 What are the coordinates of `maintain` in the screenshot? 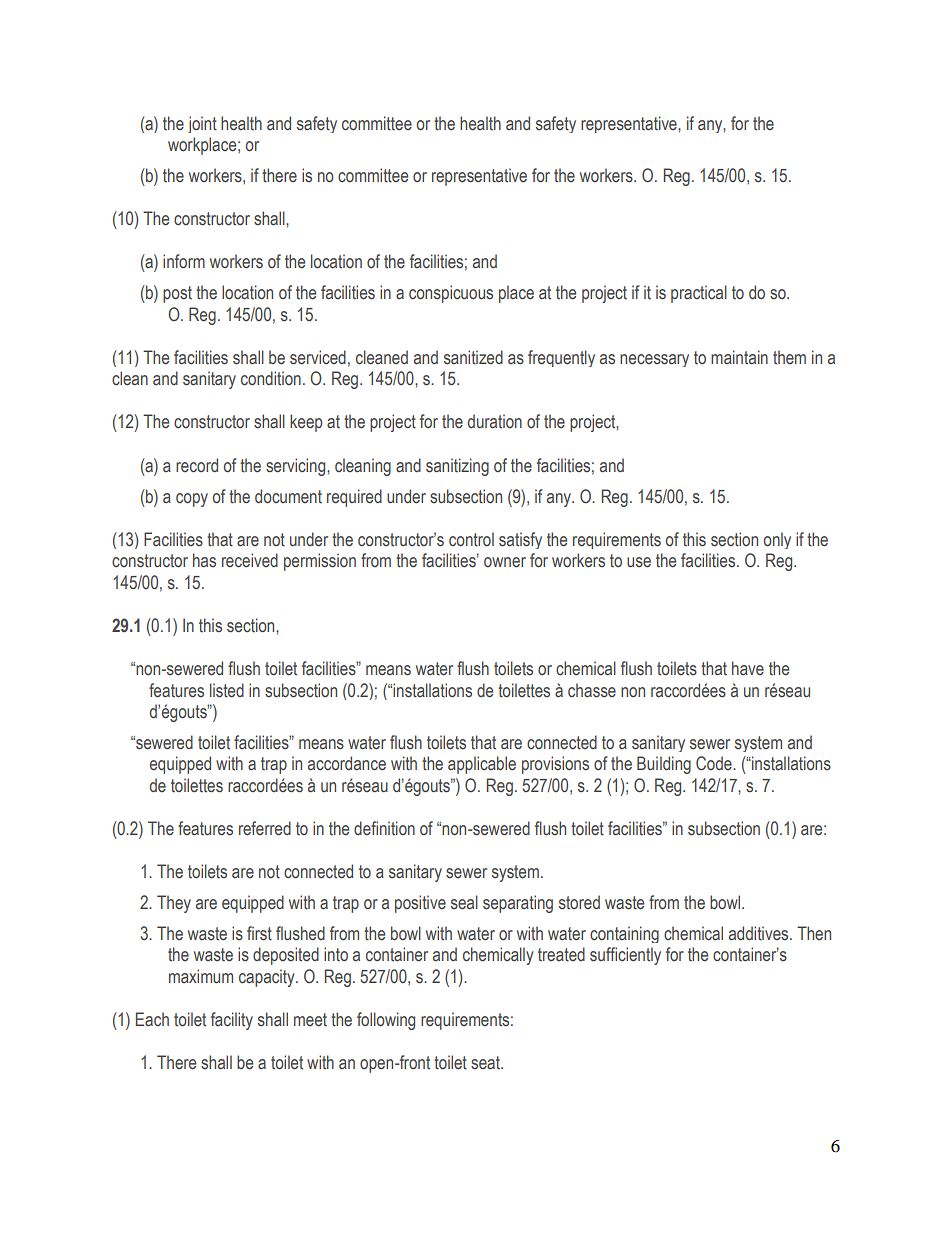 It's located at (739, 357).
